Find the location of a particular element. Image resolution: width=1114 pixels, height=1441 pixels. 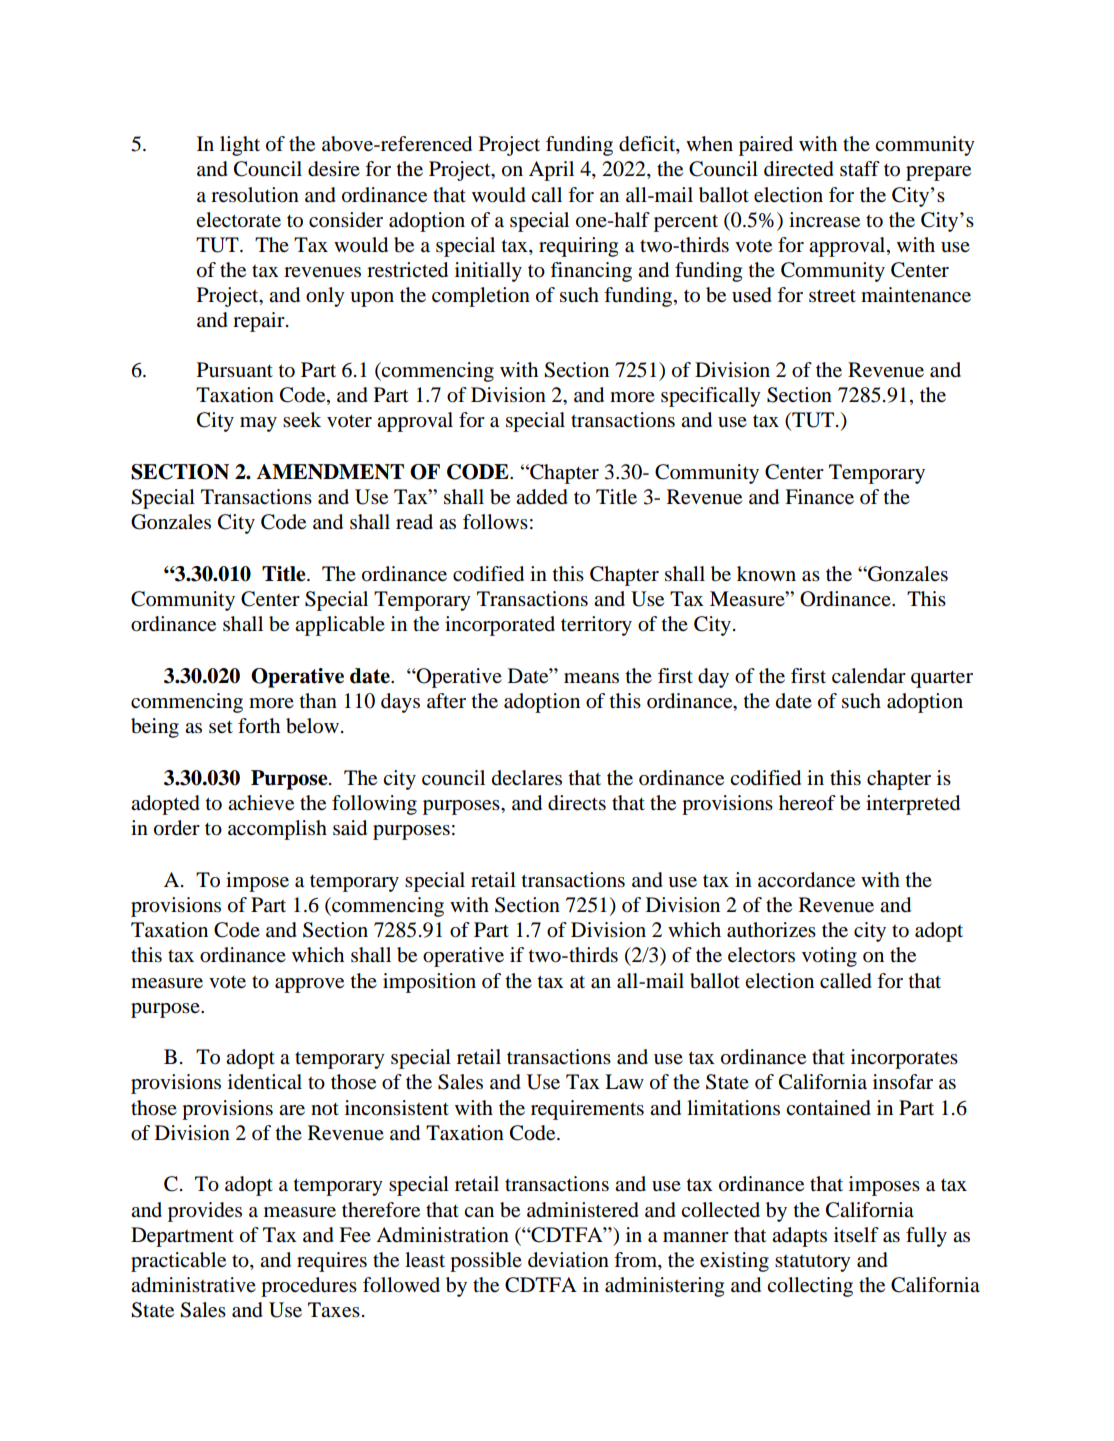

may is located at coordinates (258, 424).
